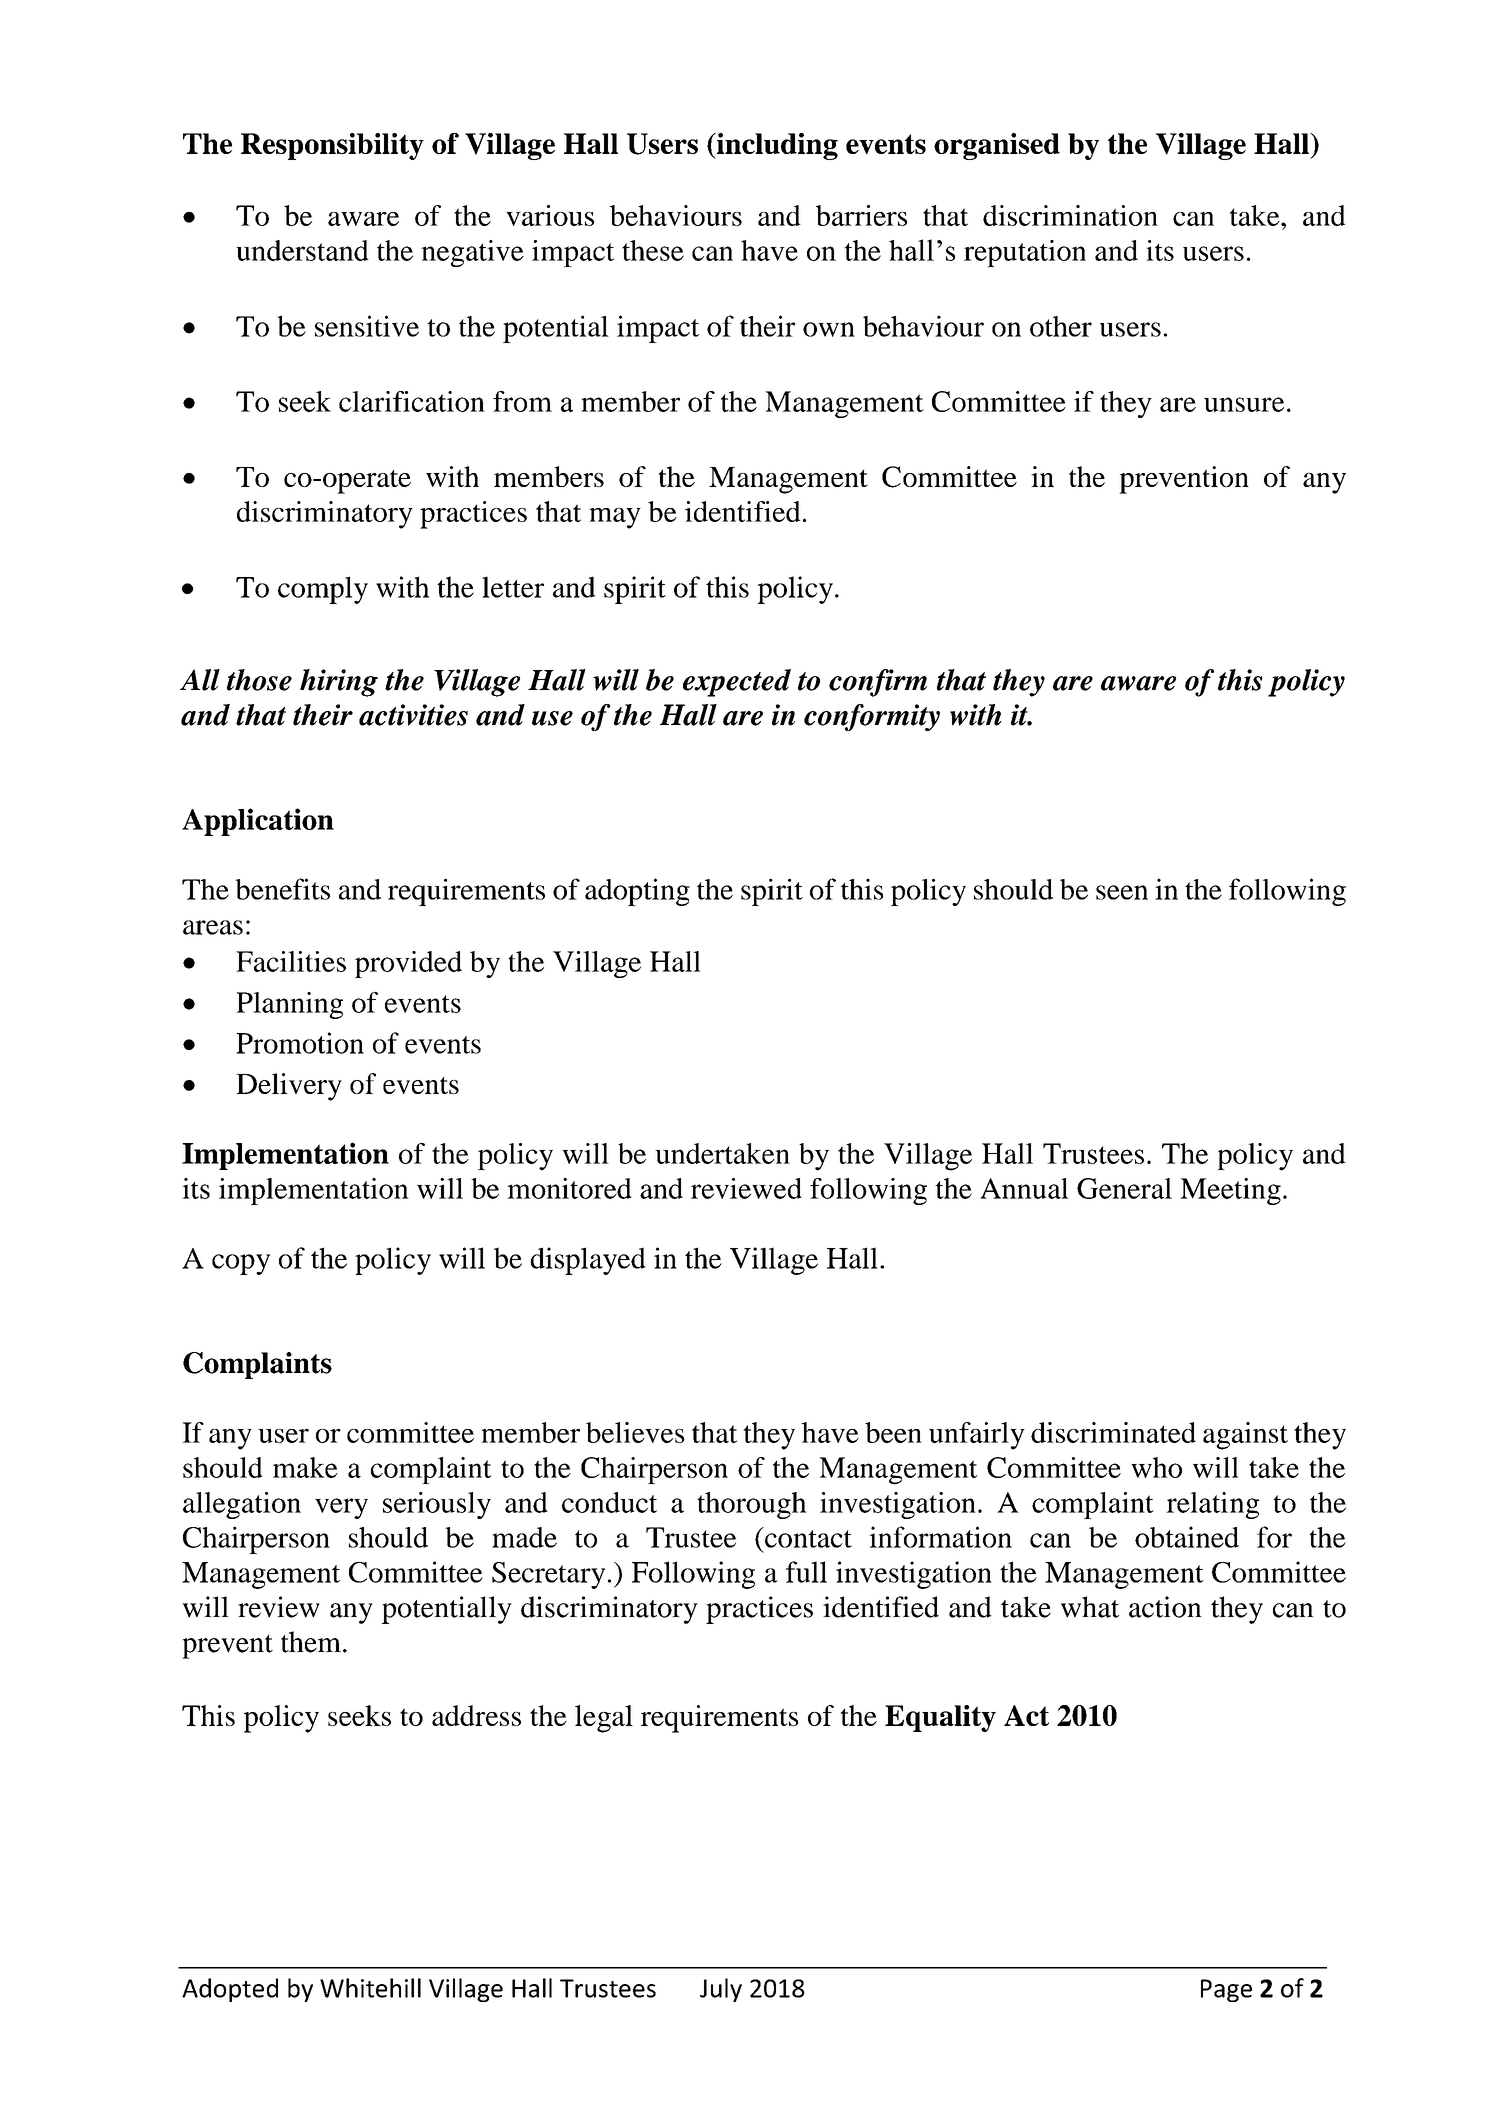 This document has width=1505, height=2128. I want to click on Adopted, so click(230, 1990).
